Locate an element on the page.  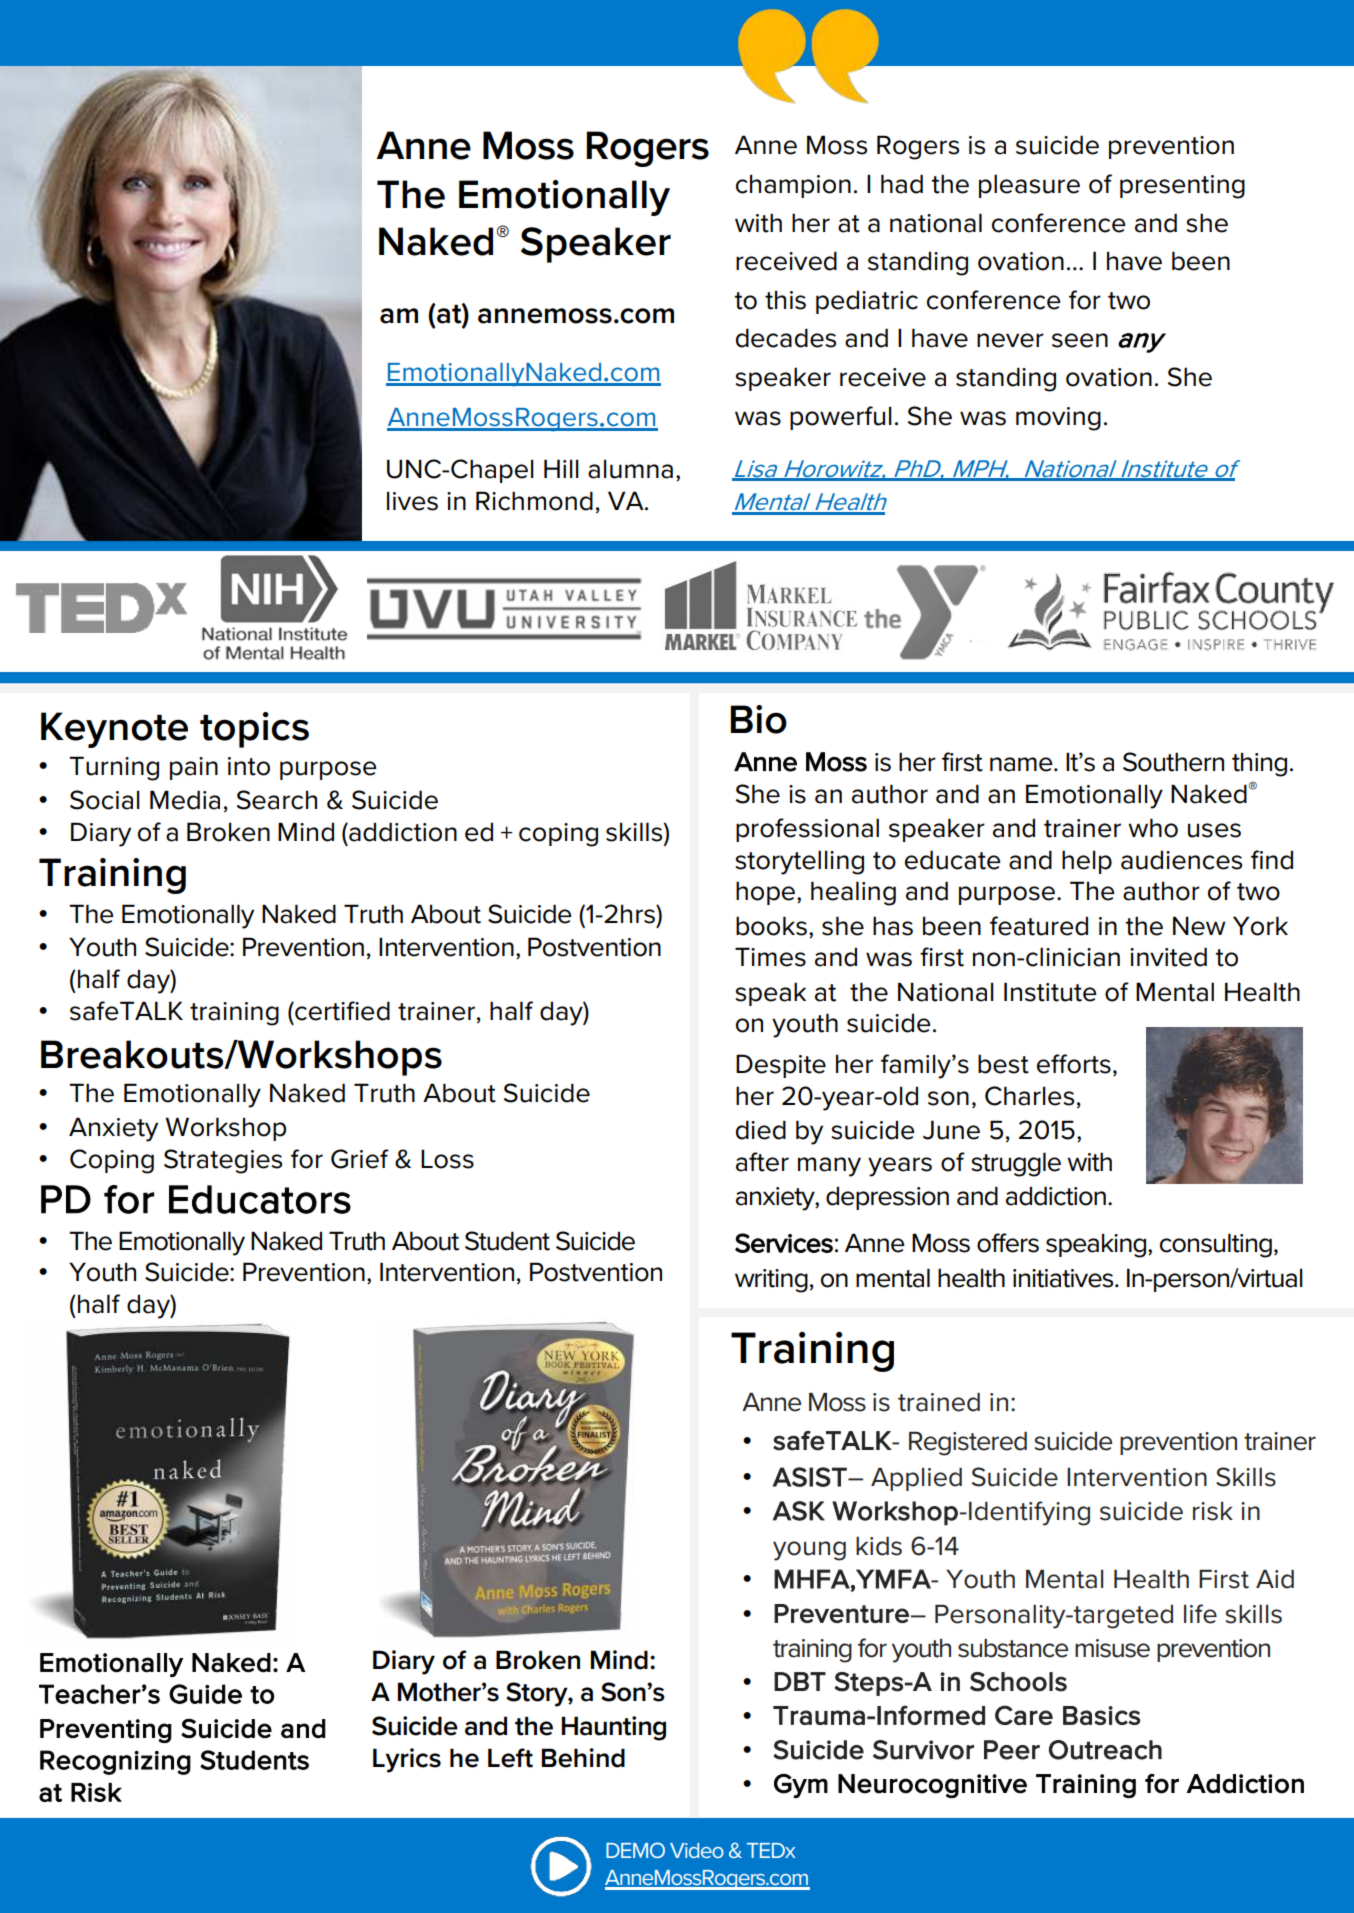
champion is located at coordinates (793, 186).
